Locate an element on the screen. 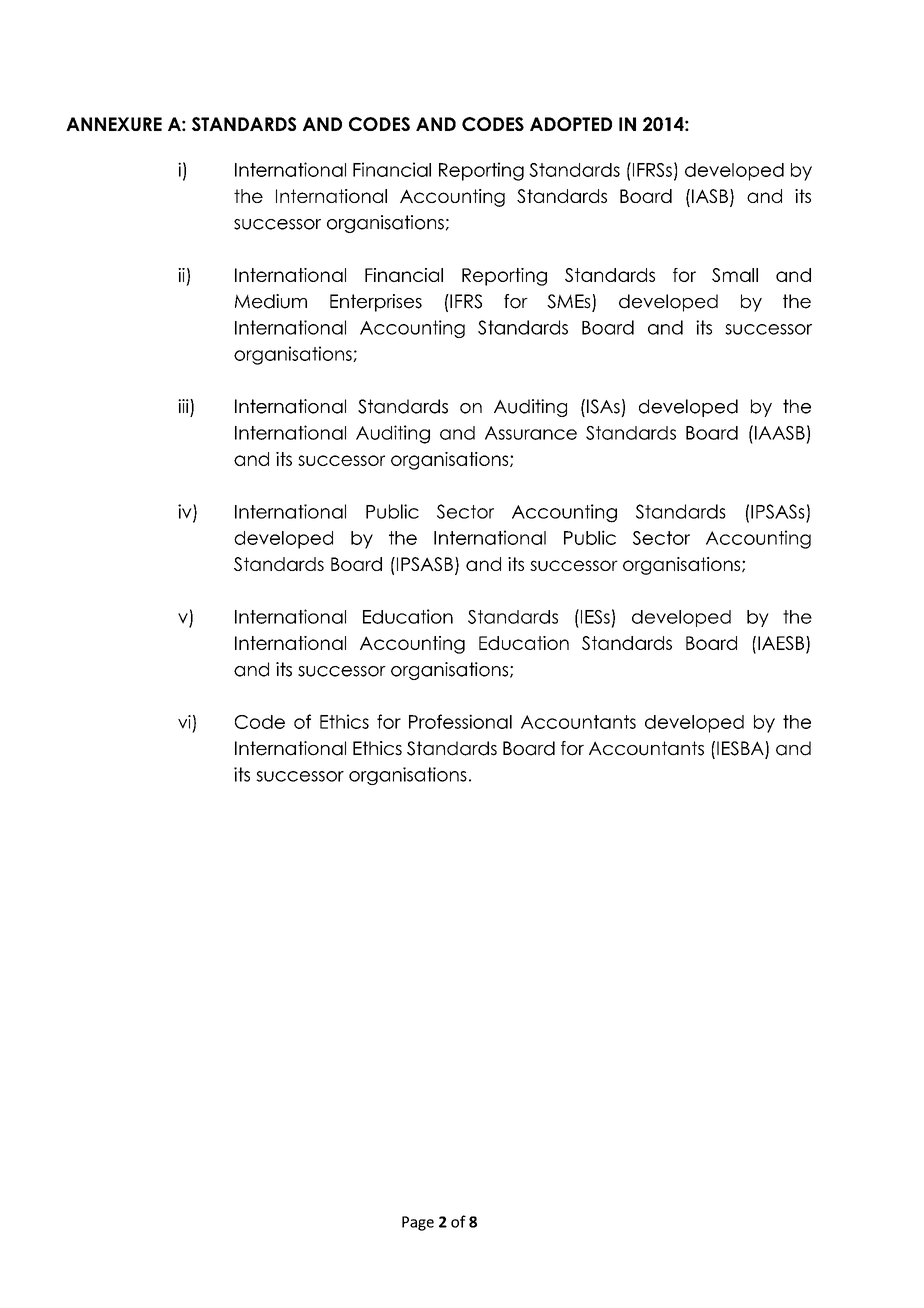  Enterprises is located at coordinates (376, 303).
